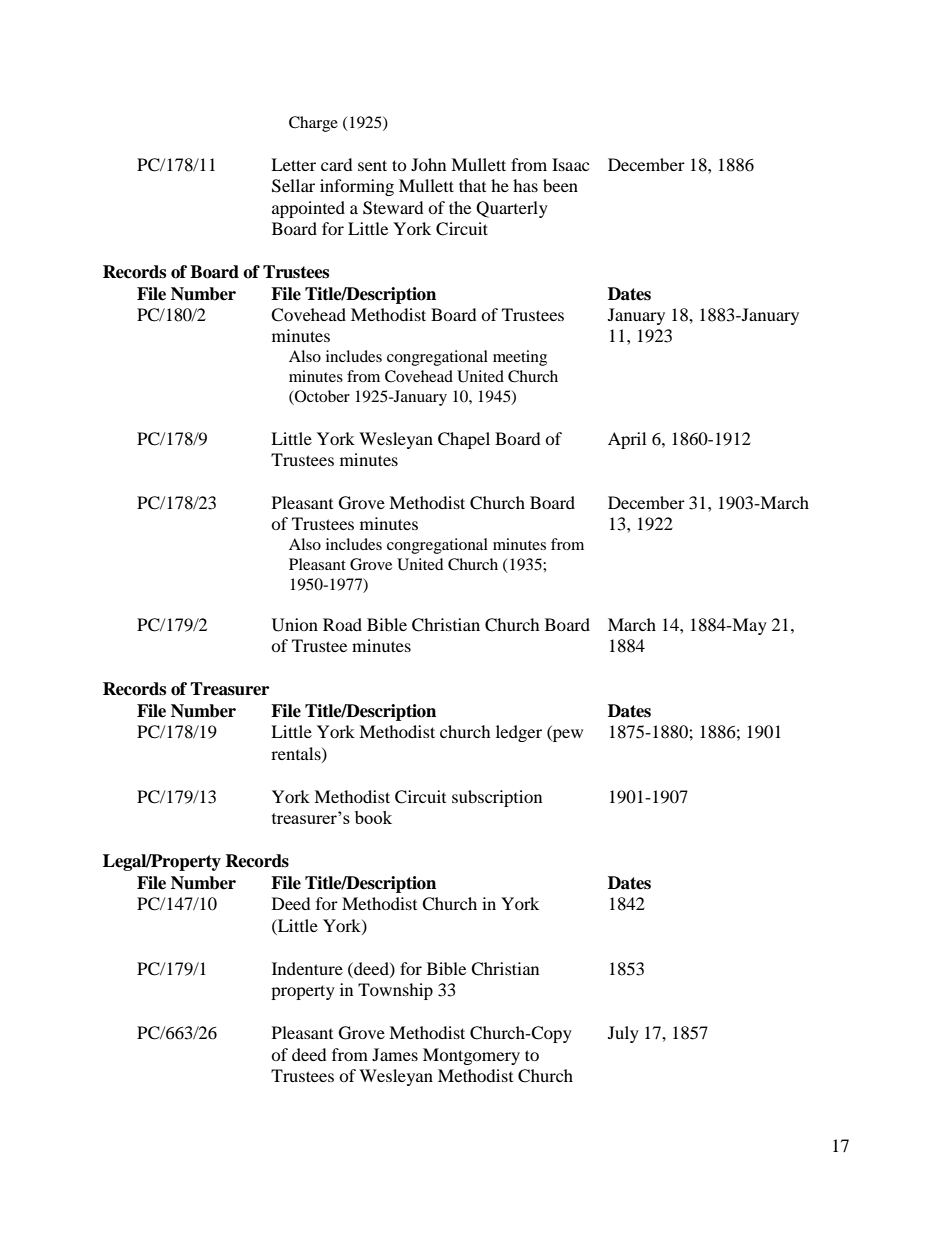  What do you see at coordinates (627, 440) in the image?
I see `April` at bounding box center [627, 440].
